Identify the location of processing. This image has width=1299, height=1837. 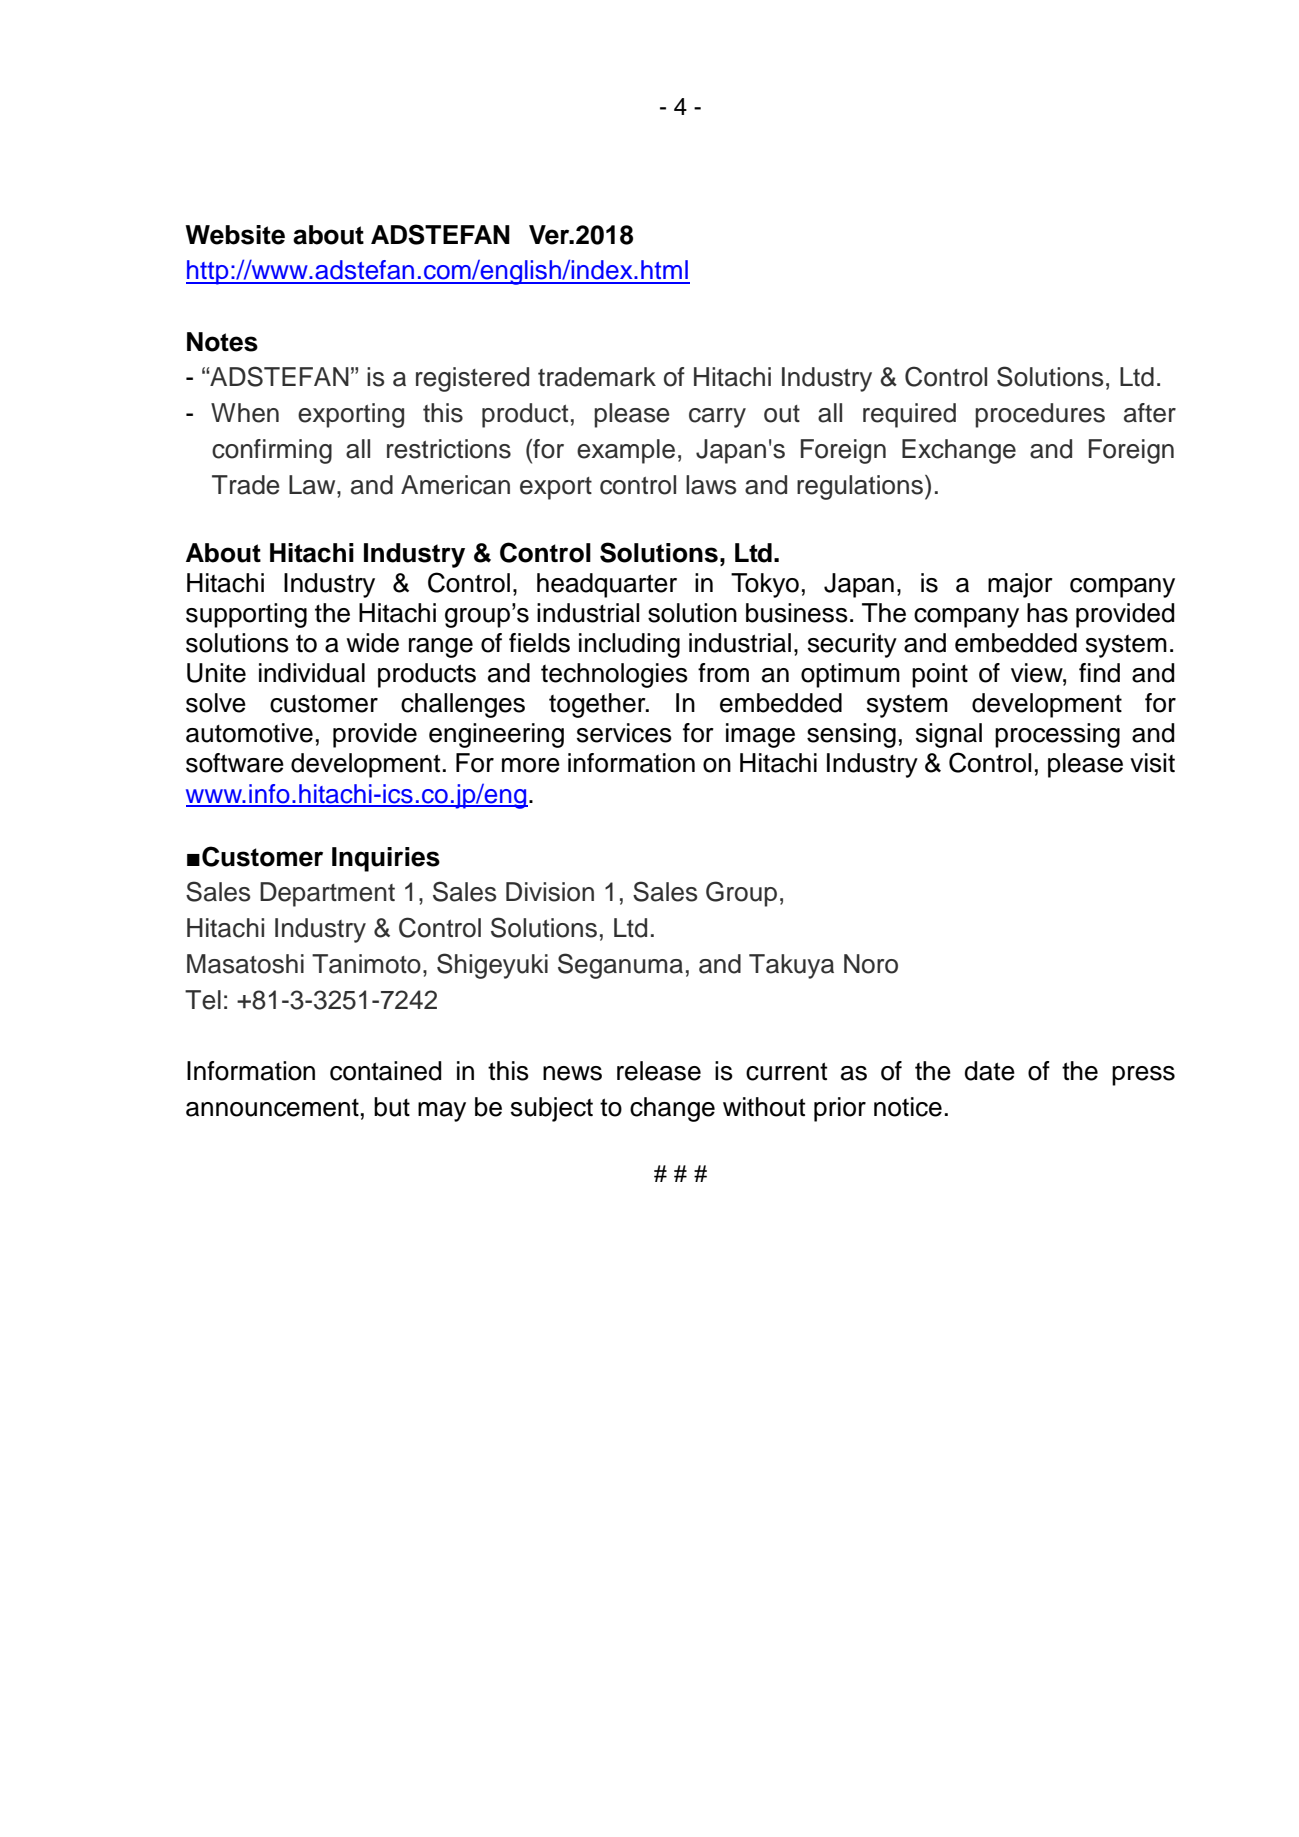
(1057, 735).
